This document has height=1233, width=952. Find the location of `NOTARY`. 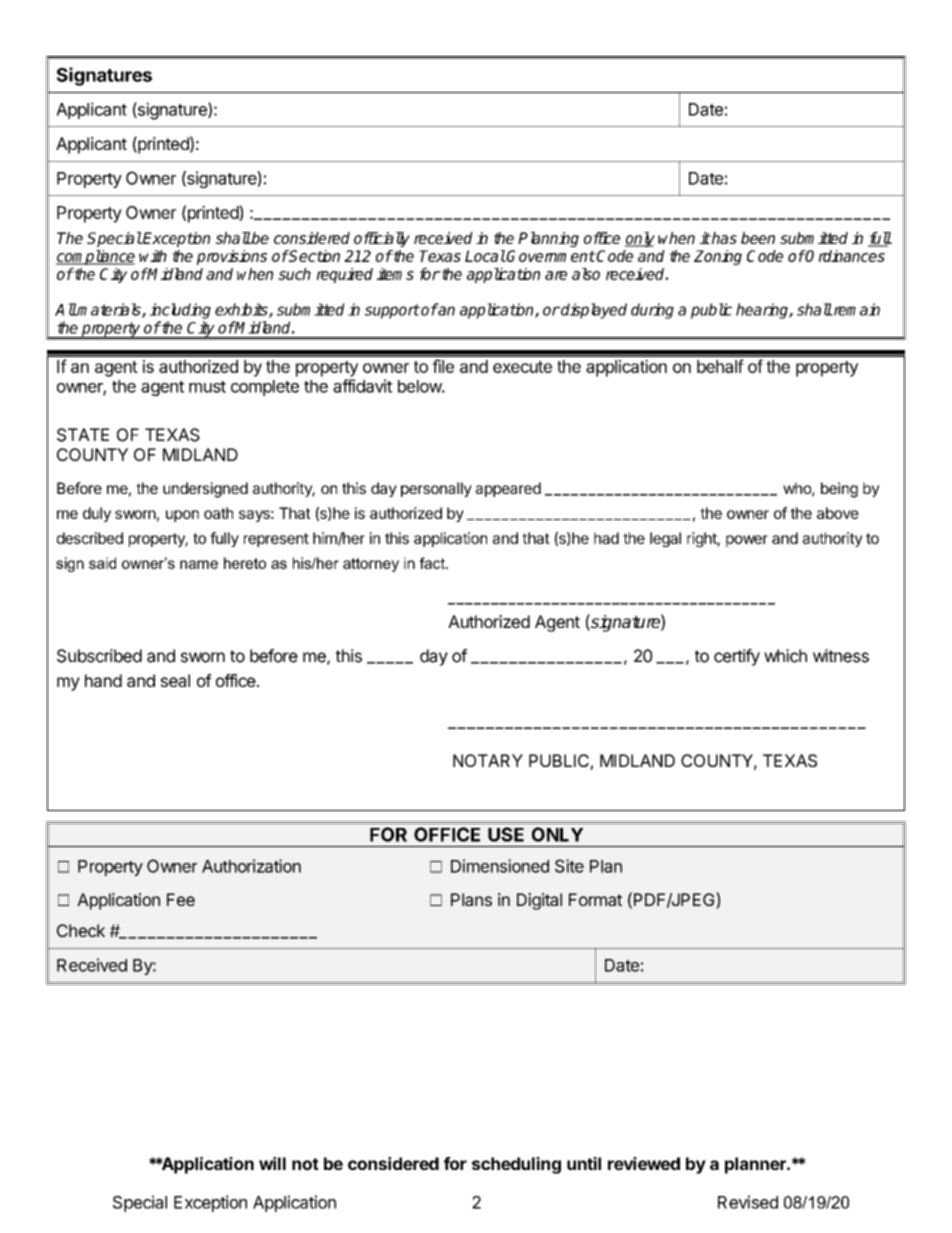

NOTARY is located at coordinates (488, 760).
